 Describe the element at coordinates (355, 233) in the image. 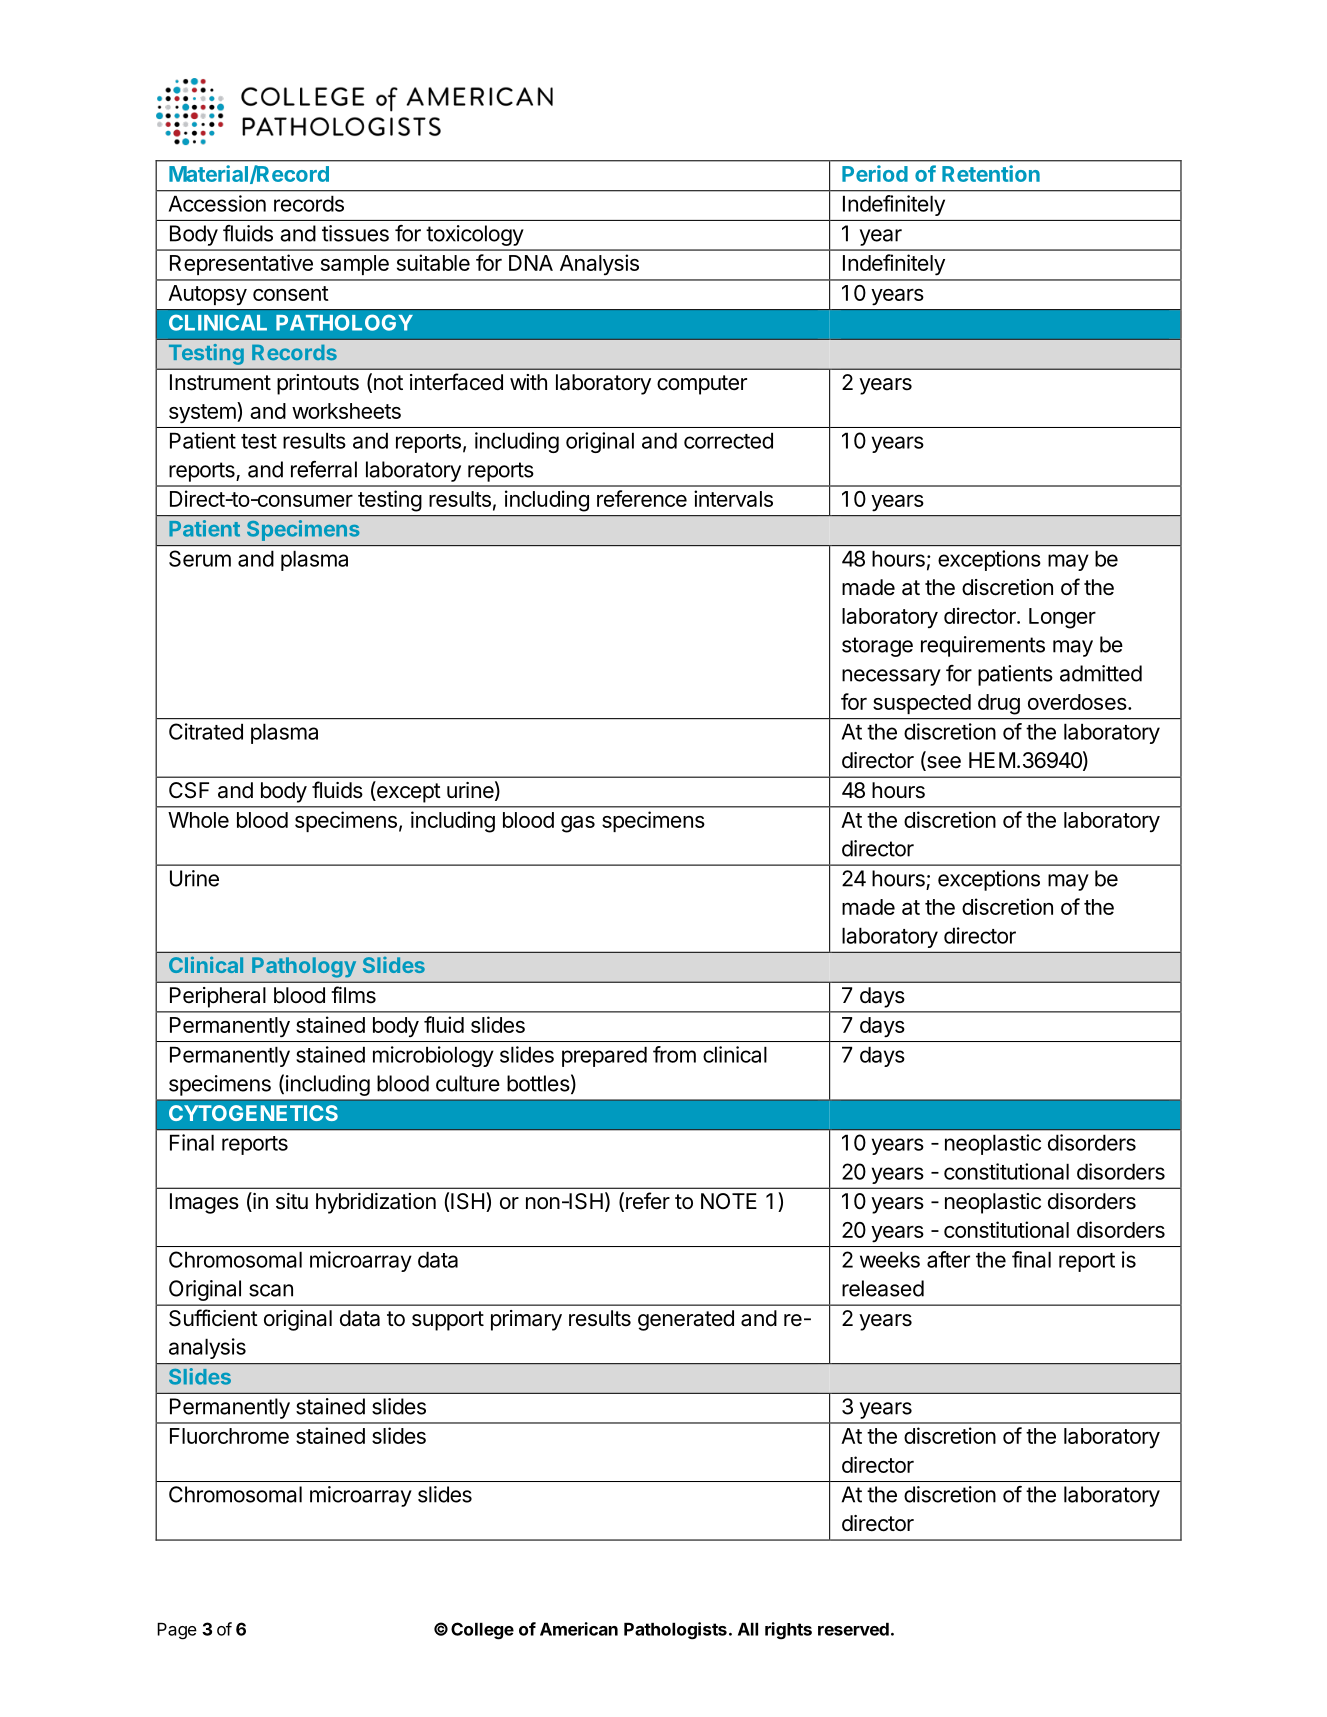

I see `tissues` at that location.
